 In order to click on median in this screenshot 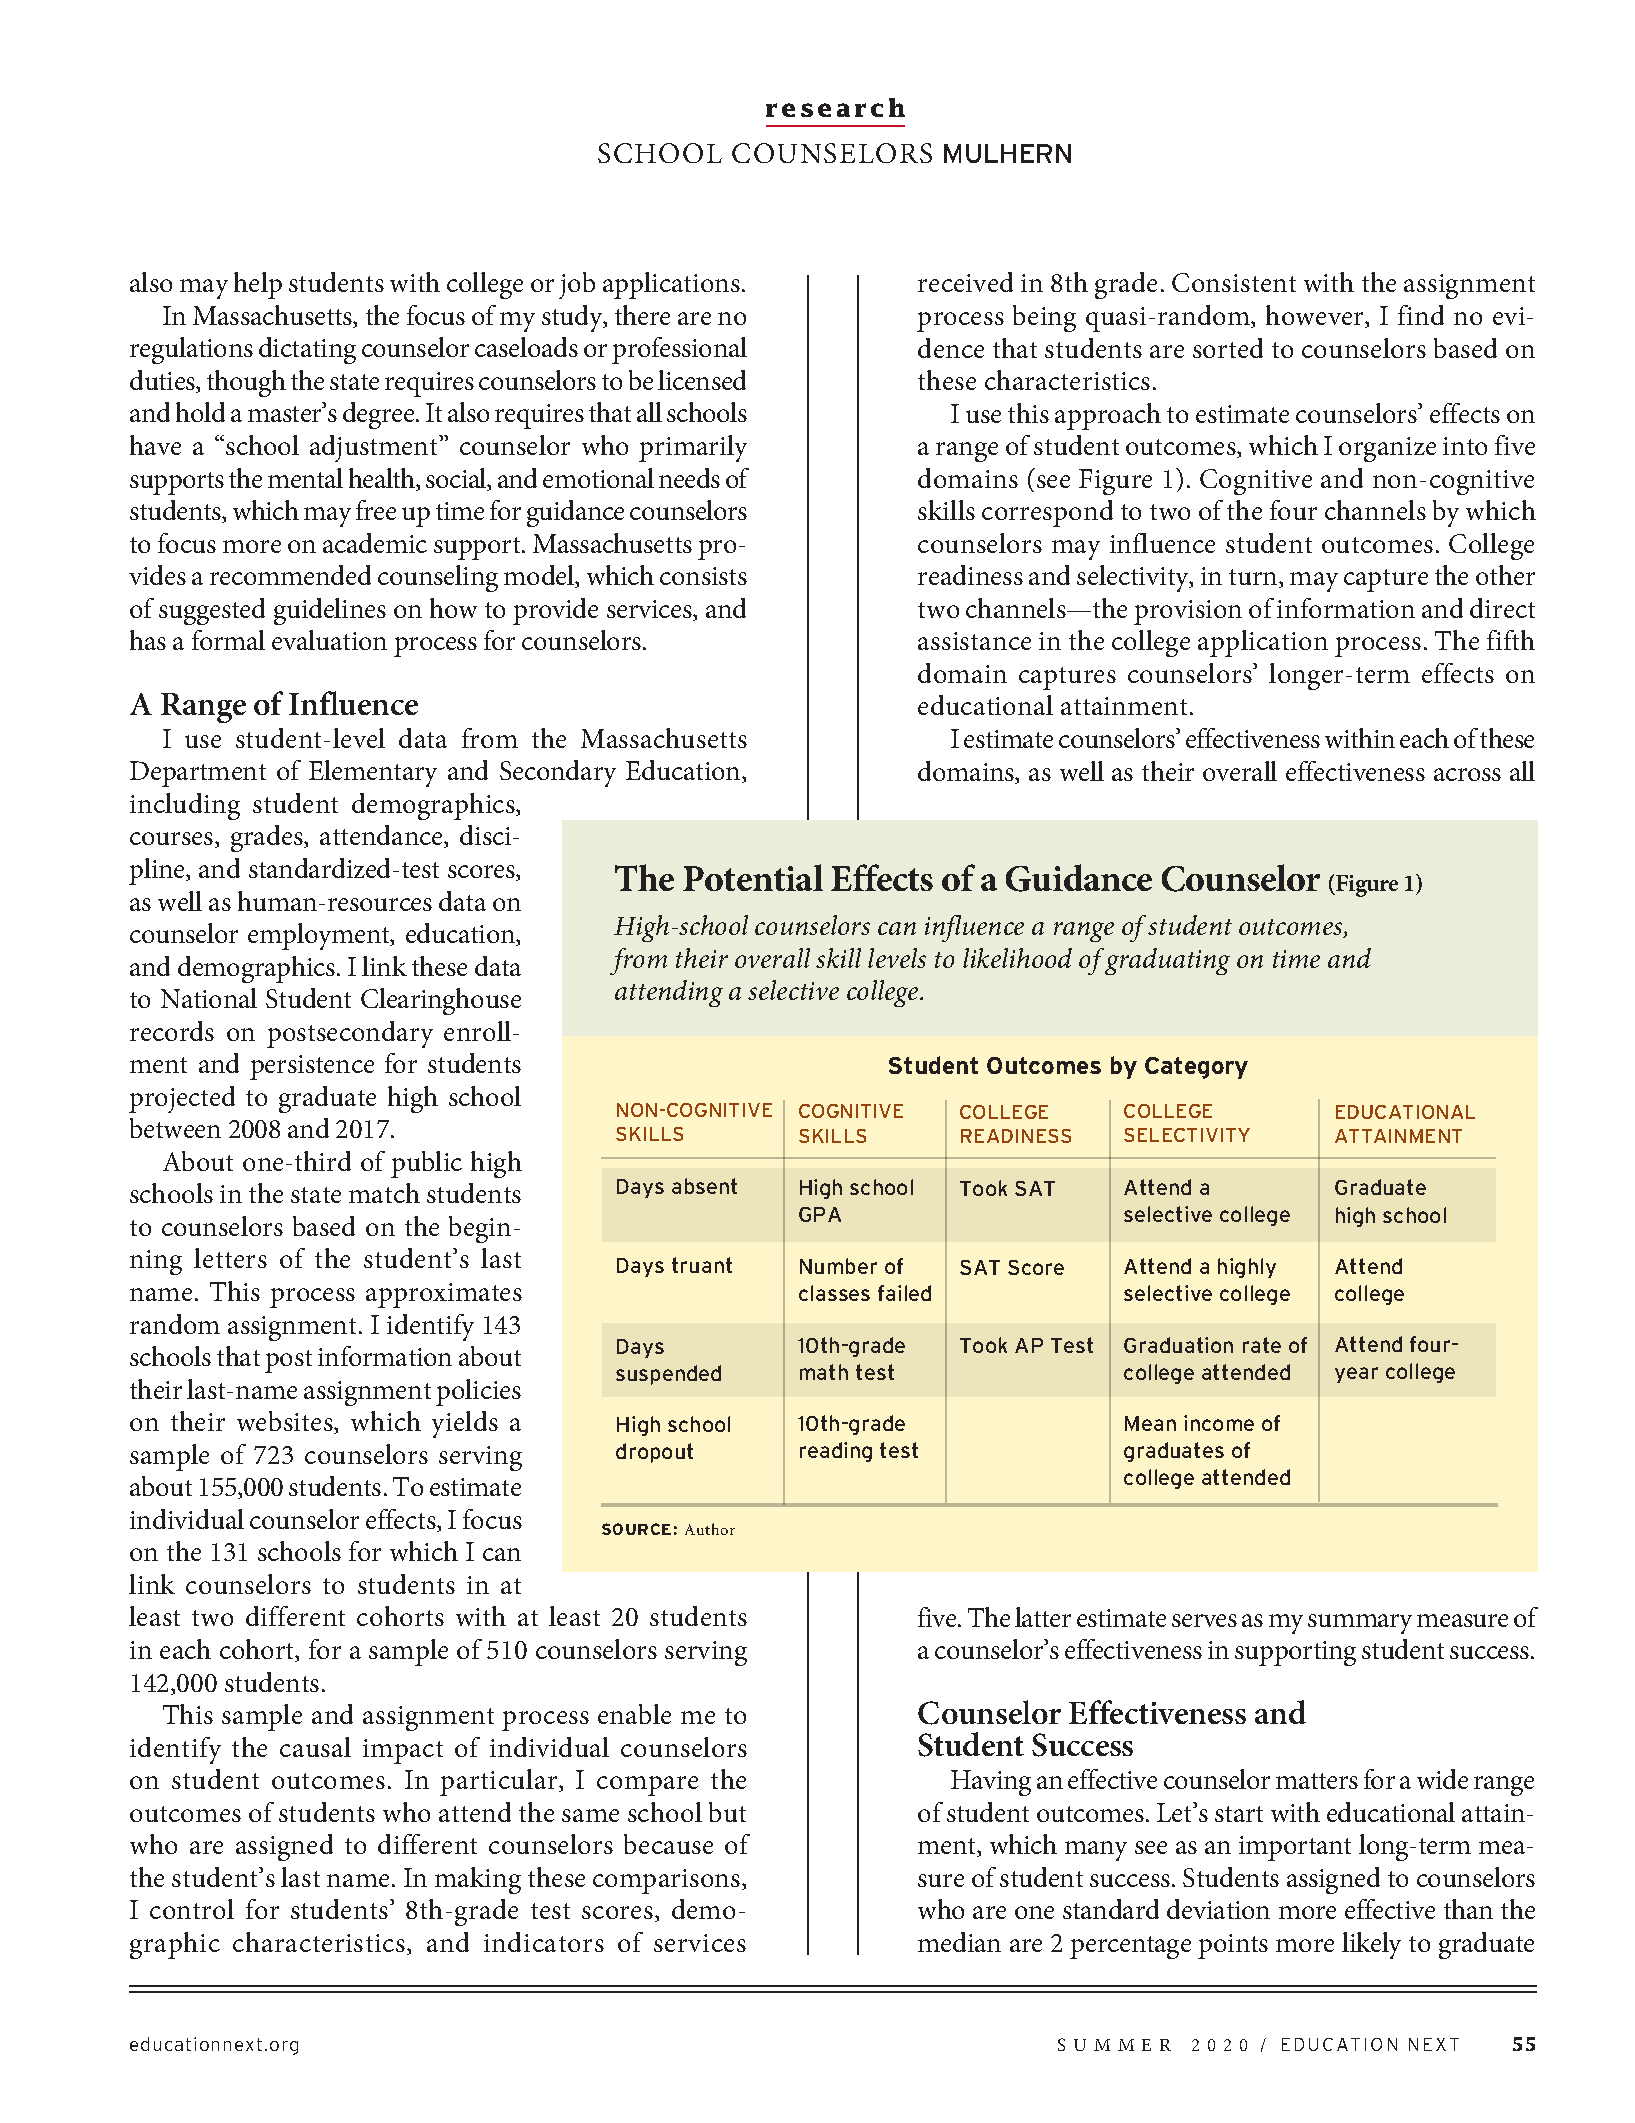, I will do `click(959, 1942)`.
